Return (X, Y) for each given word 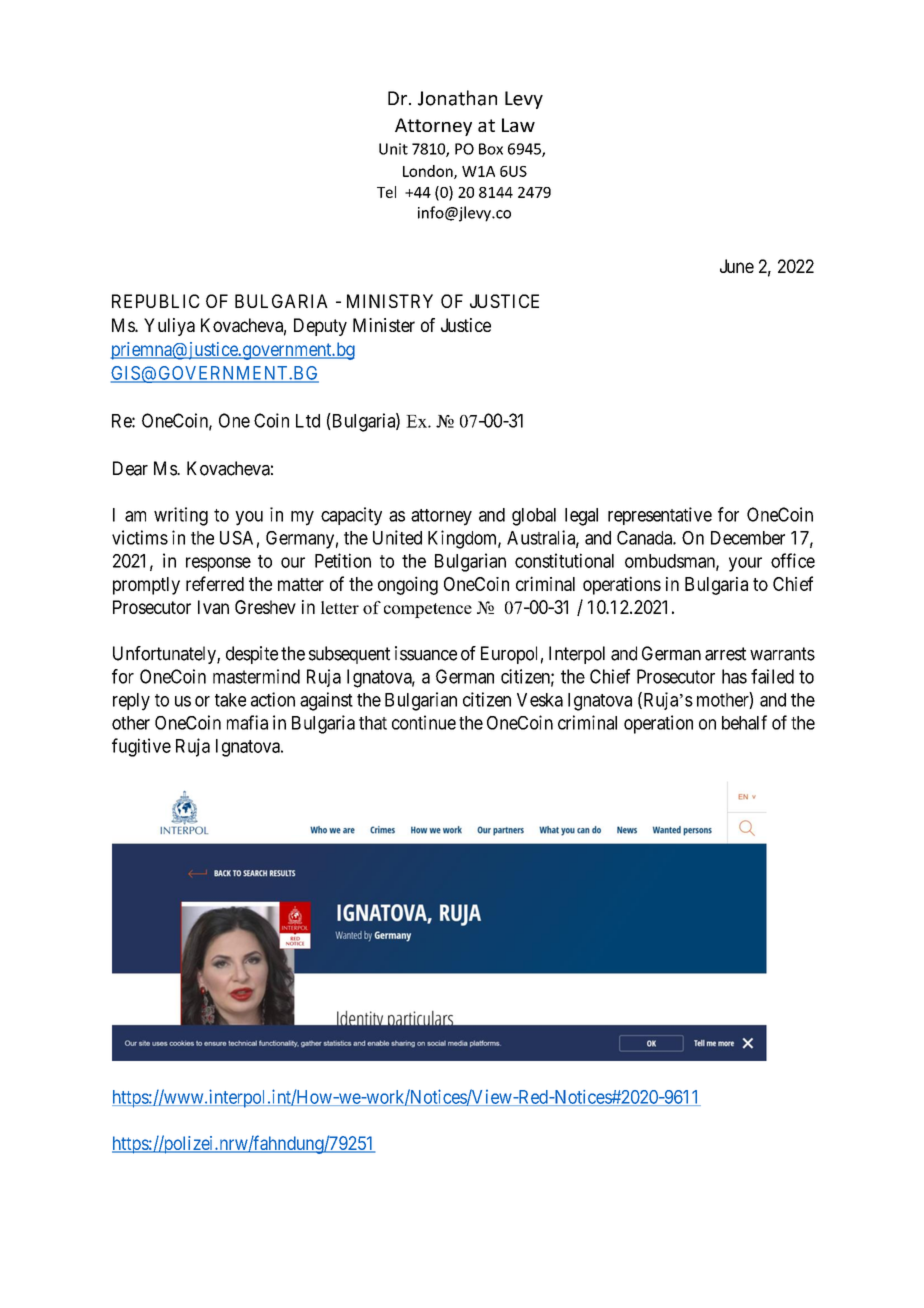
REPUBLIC (156, 301)
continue (424, 722)
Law (518, 125)
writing (181, 516)
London (429, 172)
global (534, 517)
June (737, 266)
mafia (247, 722)
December (748, 538)
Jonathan (457, 98)
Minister (384, 325)
